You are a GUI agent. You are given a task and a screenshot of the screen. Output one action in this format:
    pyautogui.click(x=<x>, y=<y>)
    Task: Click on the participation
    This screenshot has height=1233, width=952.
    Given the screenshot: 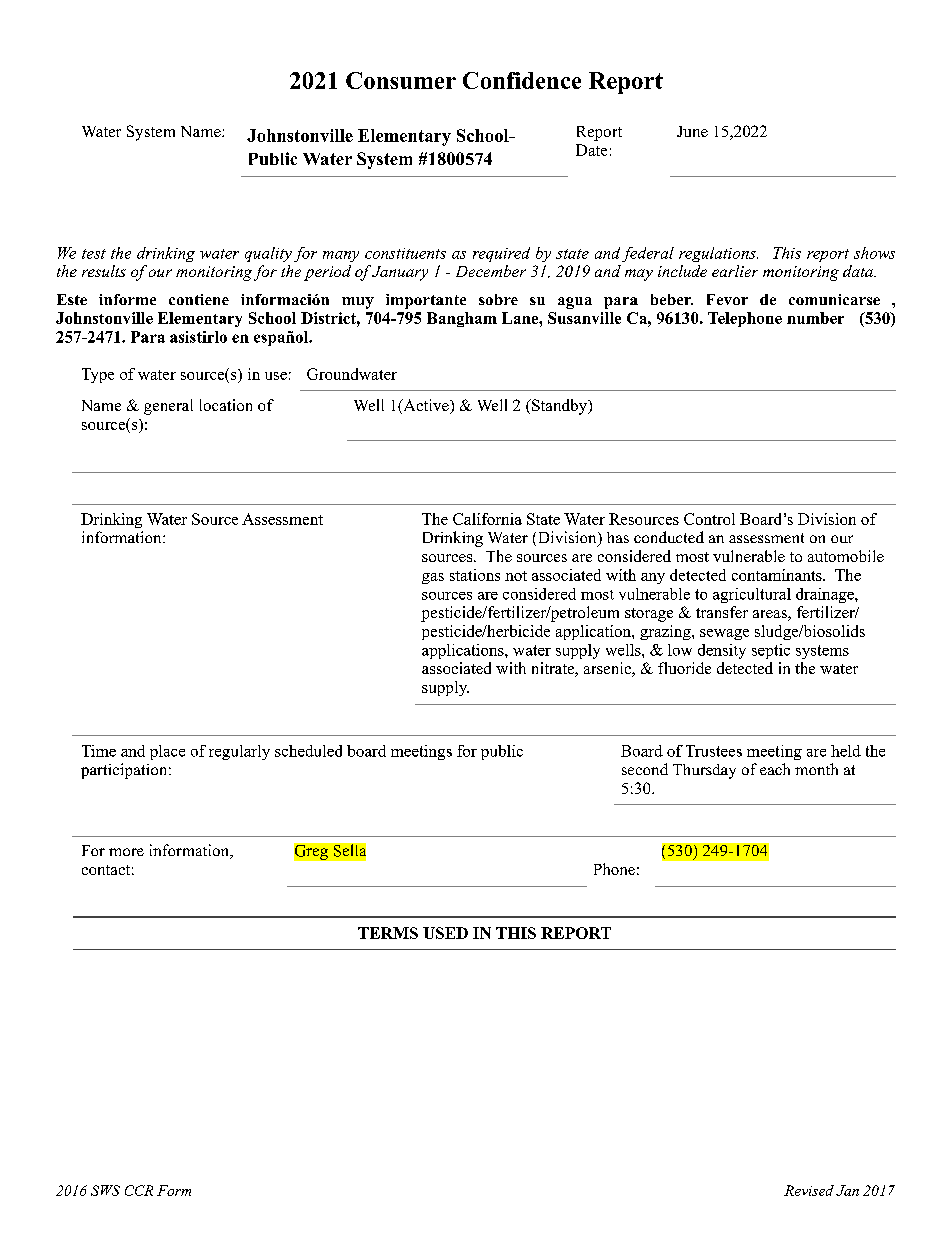 What is the action you would take?
    pyautogui.click(x=125, y=771)
